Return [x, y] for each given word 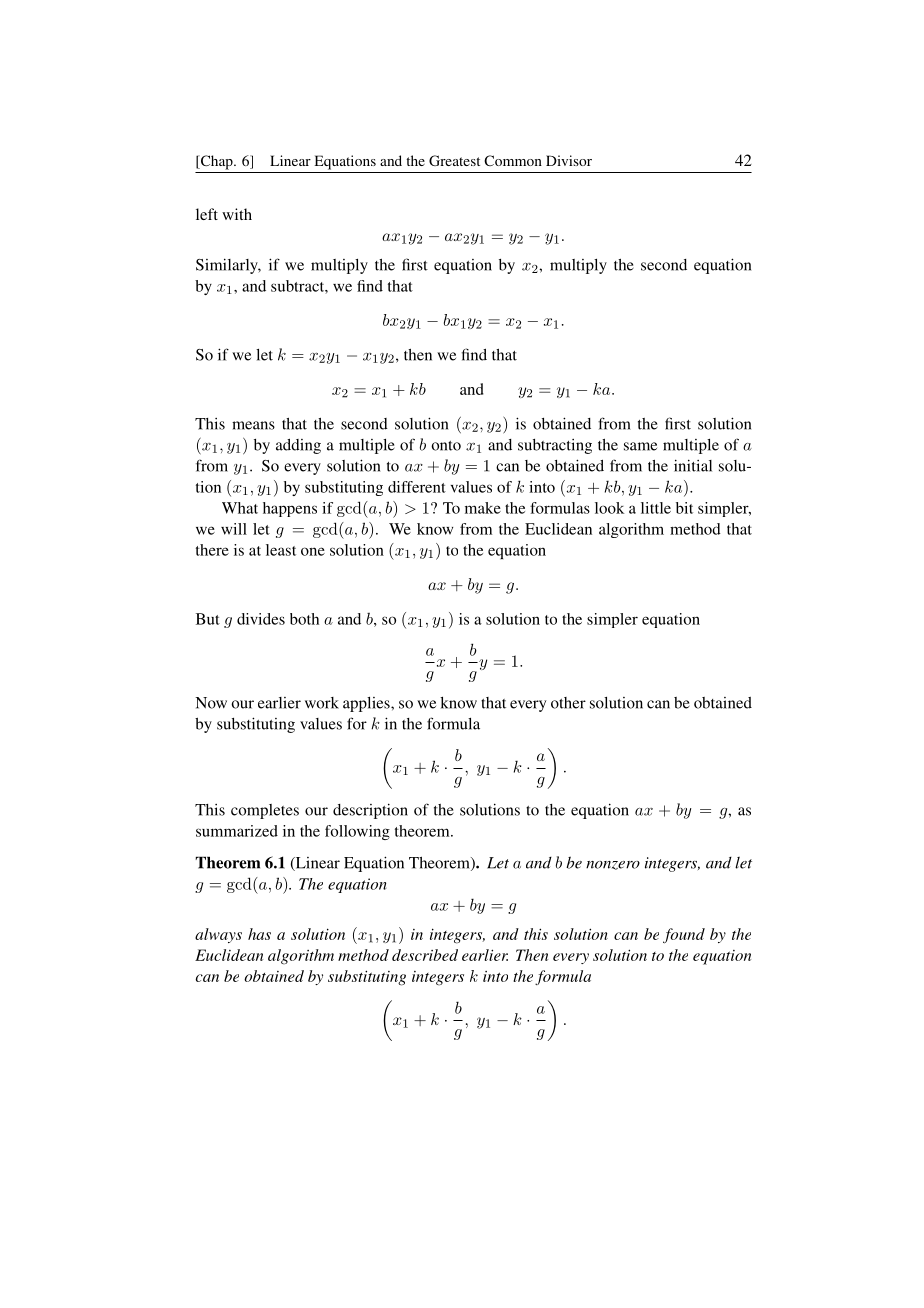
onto [446, 446]
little [656, 508]
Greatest [454, 160]
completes [265, 811]
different [417, 487]
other [568, 703]
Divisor [569, 160]
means [253, 425]
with [237, 214]
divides [261, 619]
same [640, 446]
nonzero [613, 865]
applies [367, 704]
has [259, 934]
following [357, 832]
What [240, 508]
